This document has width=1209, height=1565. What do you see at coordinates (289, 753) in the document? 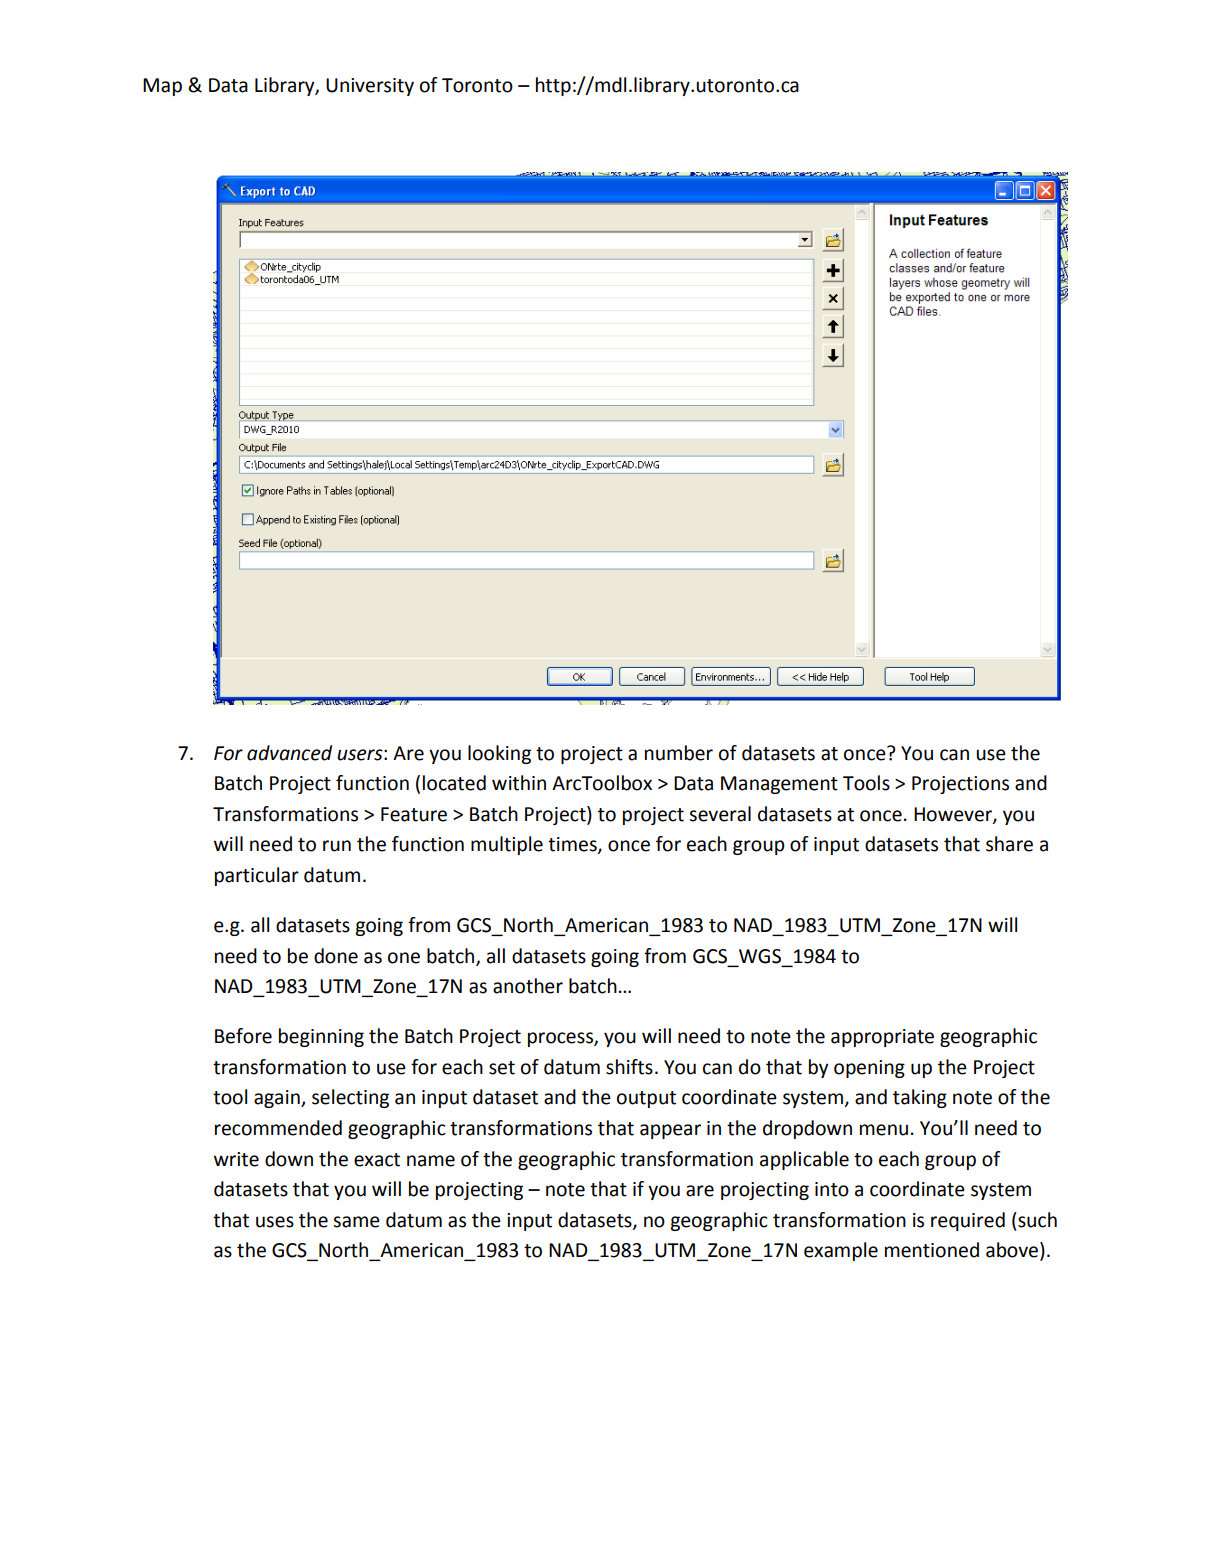
I see `advanced` at bounding box center [289, 753].
